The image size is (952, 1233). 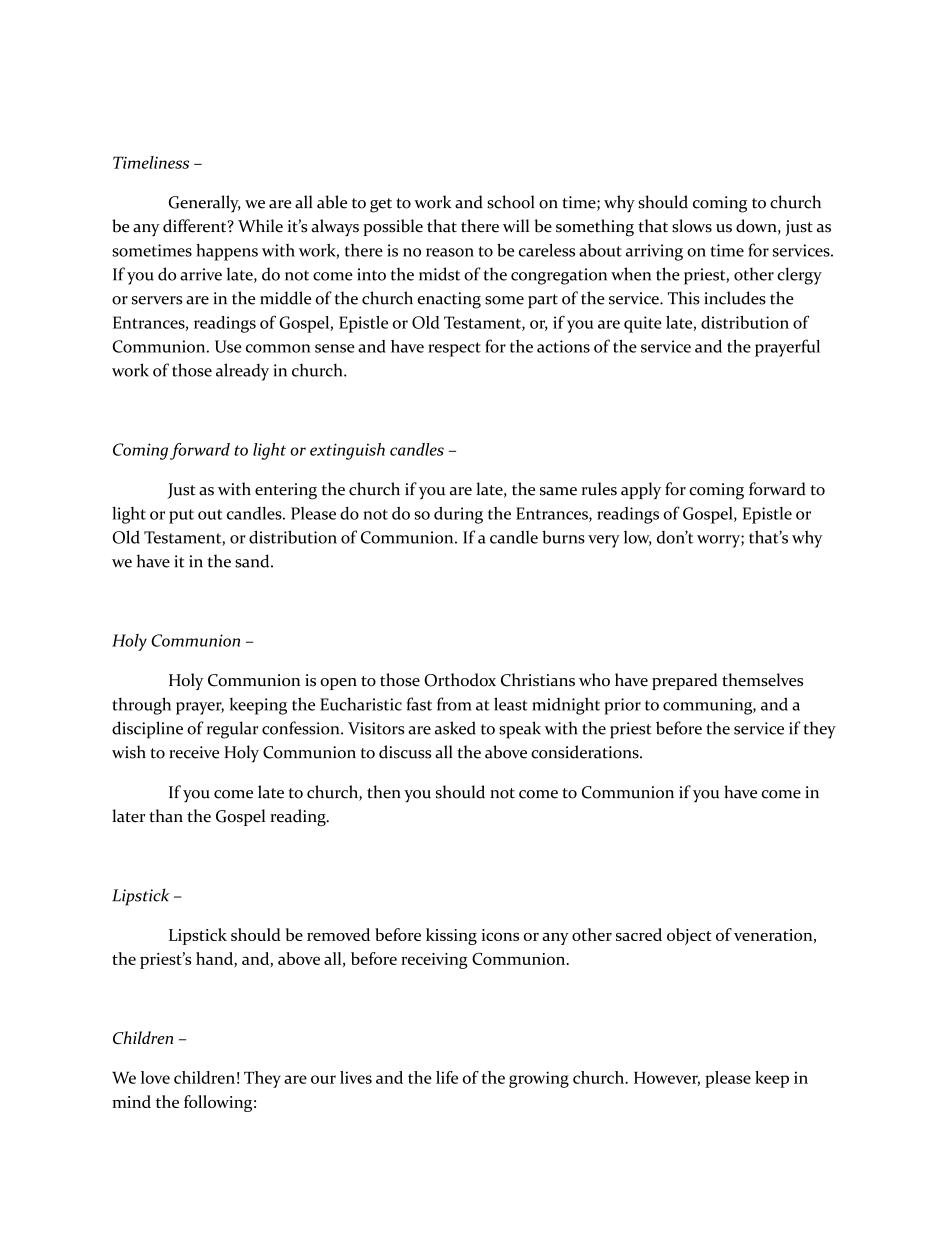 What do you see at coordinates (447, 1077) in the screenshot?
I see `life` at bounding box center [447, 1077].
